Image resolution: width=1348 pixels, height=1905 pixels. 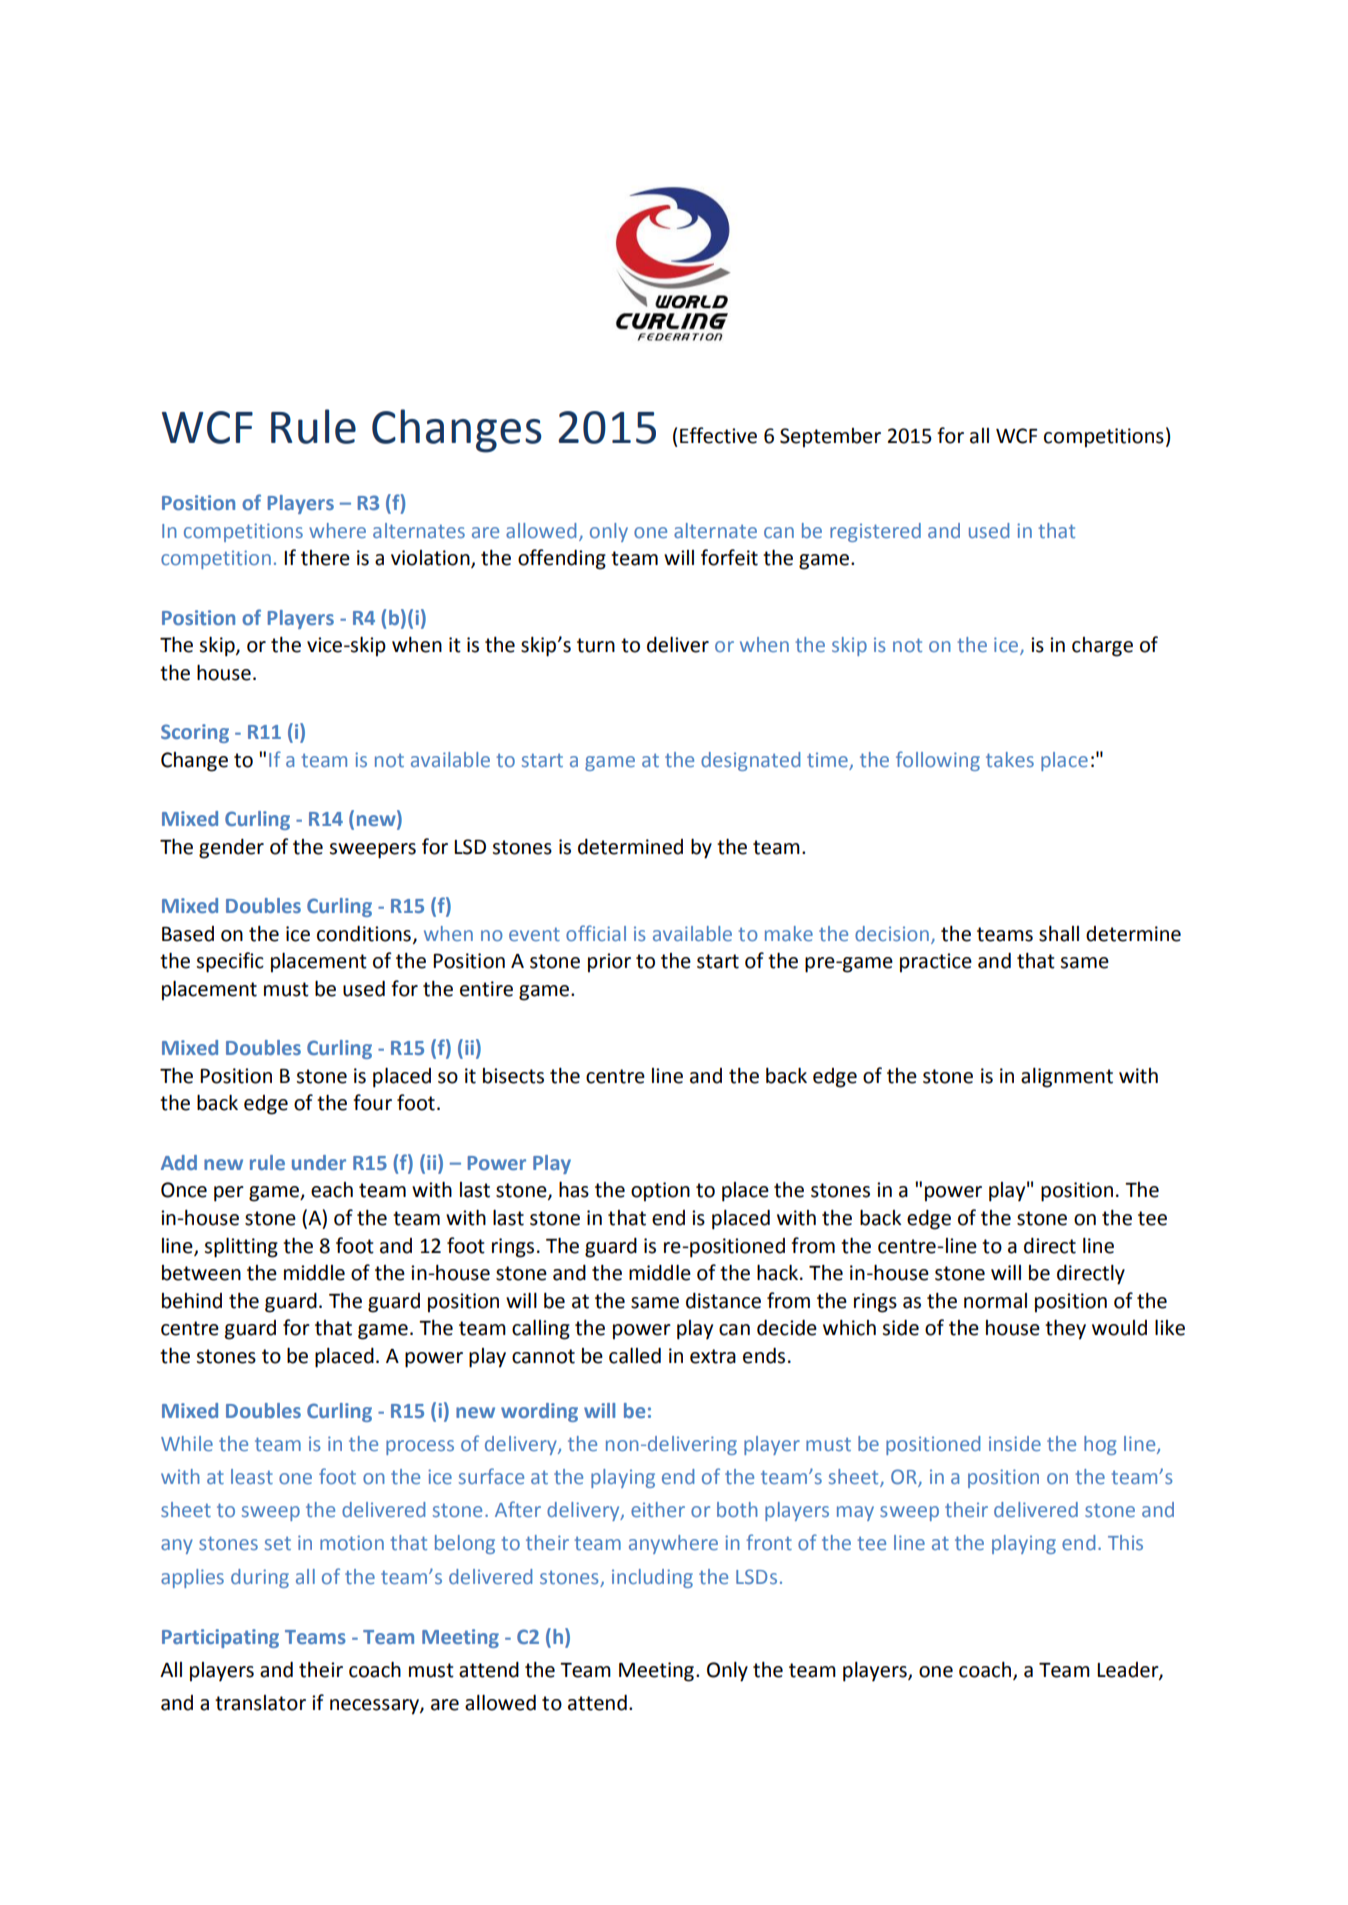 What do you see at coordinates (332, 1190) in the screenshot?
I see `each` at bounding box center [332, 1190].
